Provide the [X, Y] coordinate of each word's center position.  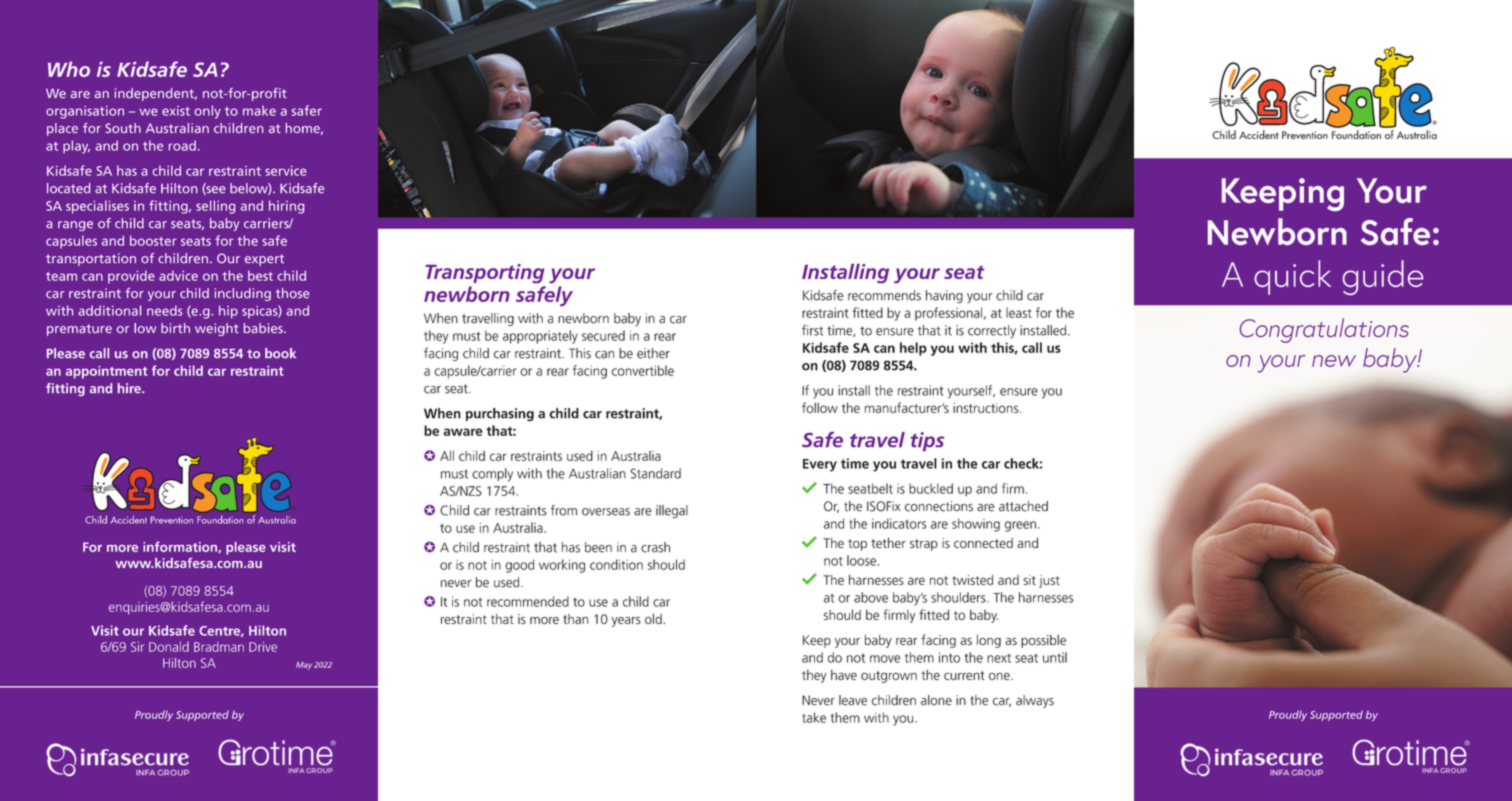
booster [153, 240]
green [1020, 526]
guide [1383, 277]
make [259, 110]
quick [1292, 277]
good [519, 566]
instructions [987, 408]
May [304, 666]
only [207, 112]
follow [820, 407]
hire [130, 388]
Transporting [485, 273]
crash [655, 547]
